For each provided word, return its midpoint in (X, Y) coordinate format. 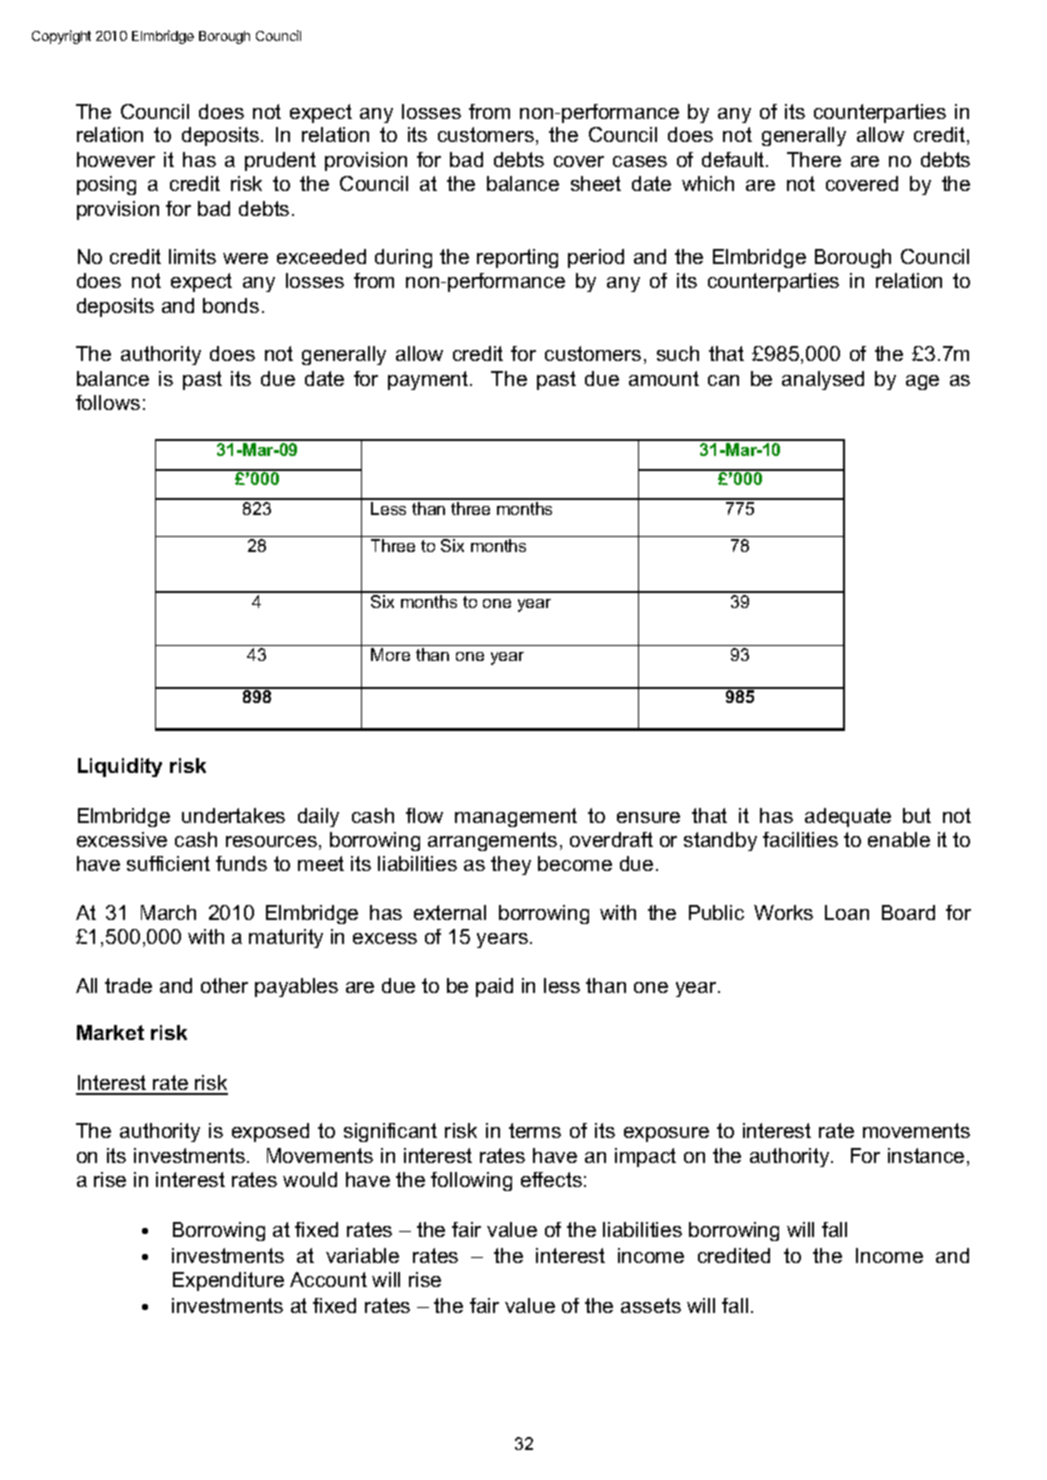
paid (494, 987)
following (471, 1181)
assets (651, 1305)
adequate (848, 817)
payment (429, 380)
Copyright (61, 37)
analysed (823, 380)
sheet (596, 183)
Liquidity (120, 767)
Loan (847, 912)
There (814, 159)
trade (128, 985)
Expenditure (228, 1281)
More (390, 654)
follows (108, 402)
